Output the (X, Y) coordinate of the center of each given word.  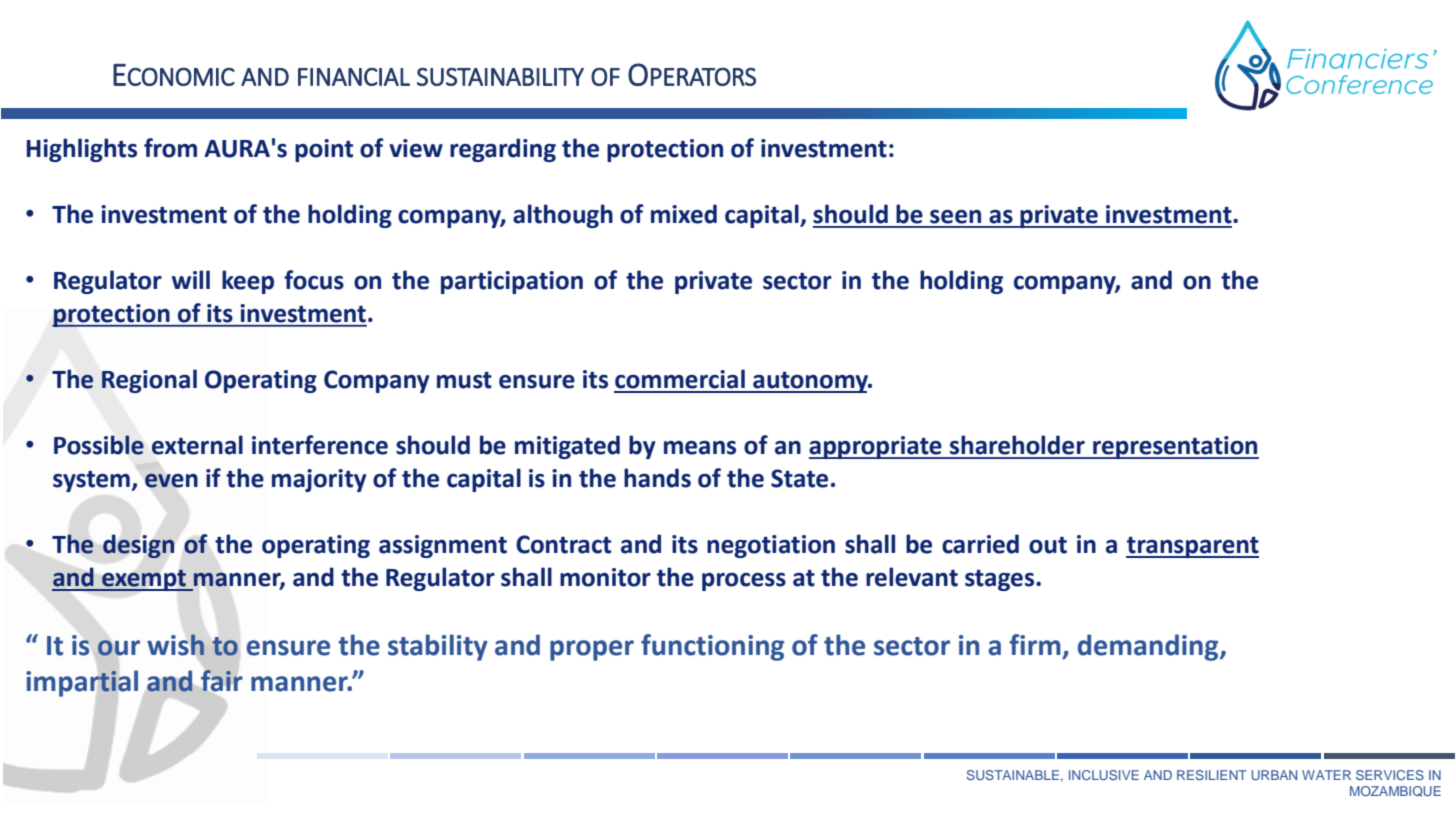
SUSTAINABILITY (500, 76)
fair (221, 680)
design (138, 546)
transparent (1192, 547)
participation (512, 282)
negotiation (771, 546)
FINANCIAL (354, 77)
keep (248, 282)
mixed (684, 214)
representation (1175, 447)
